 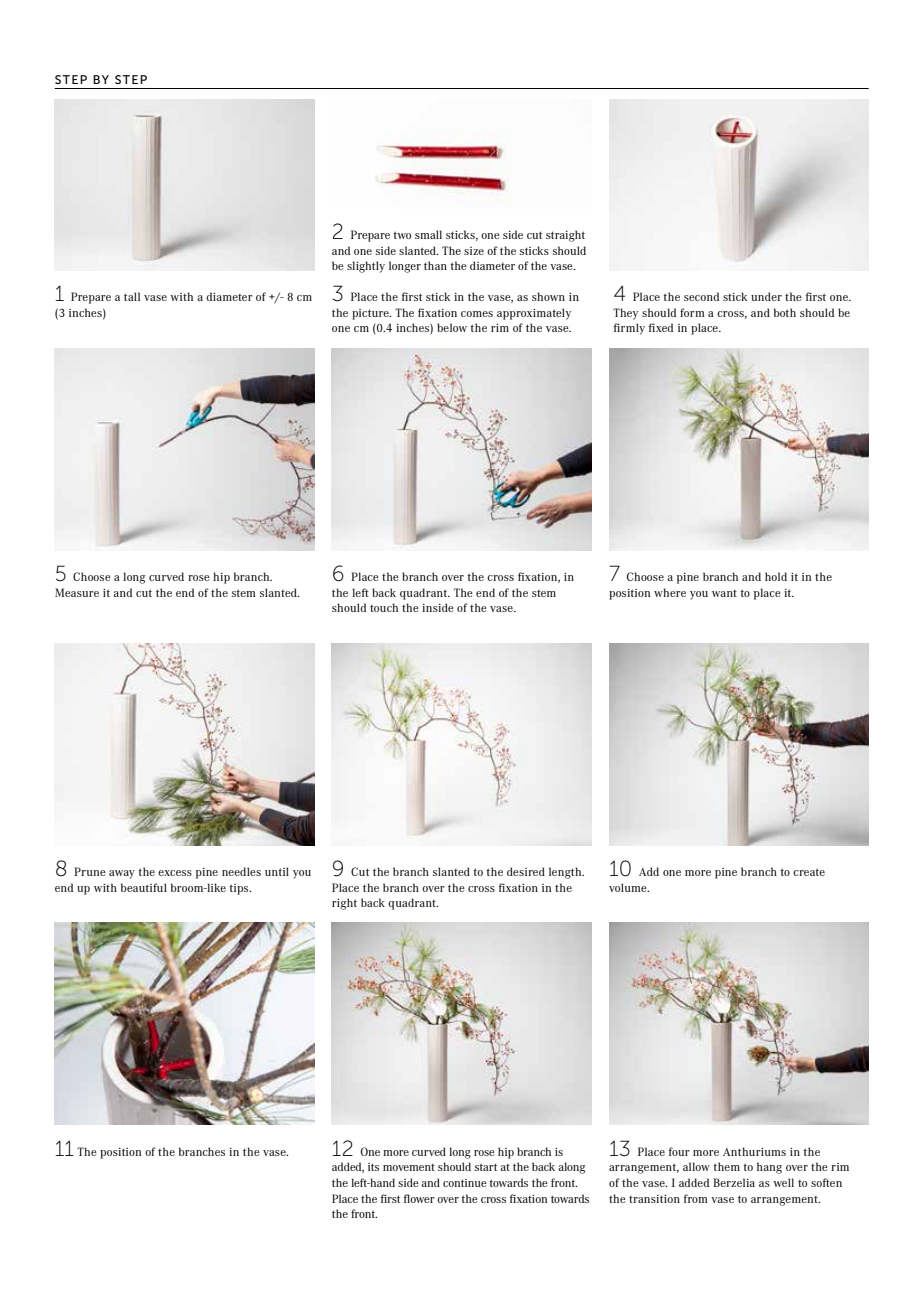 What do you see at coordinates (435, 265) in the screenshot?
I see `than` at bounding box center [435, 265].
